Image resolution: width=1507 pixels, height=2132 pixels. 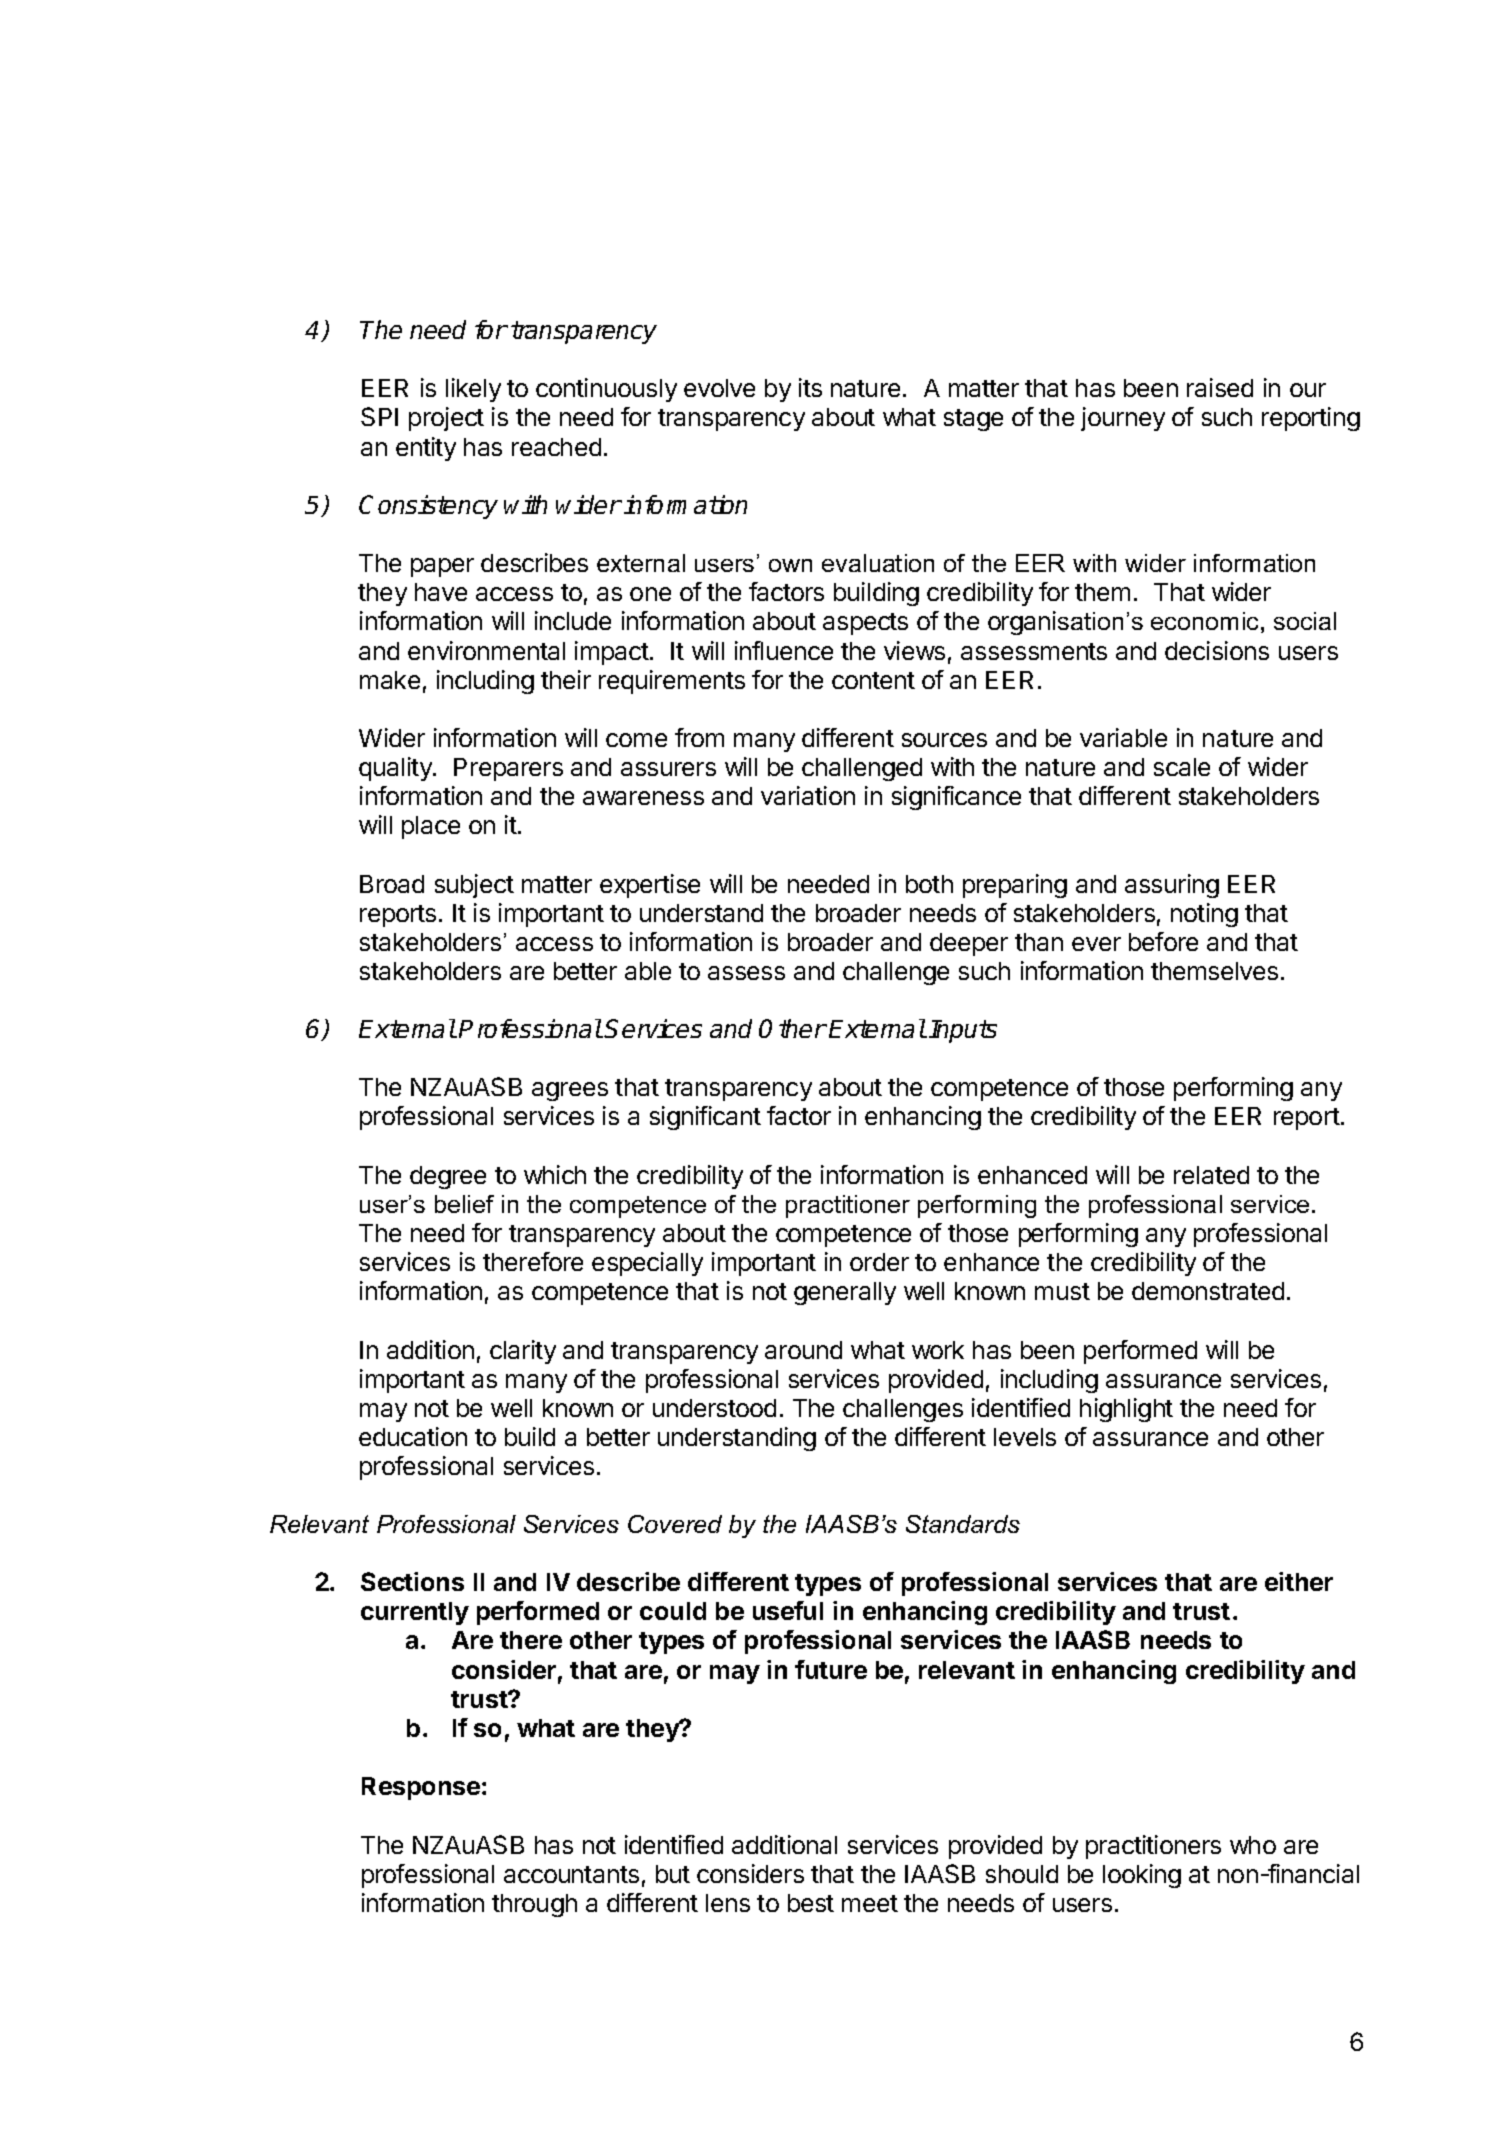 What do you see at coordinates (1220, 387) in the image?
I see `raised` at bounding box center [1220, 387].
